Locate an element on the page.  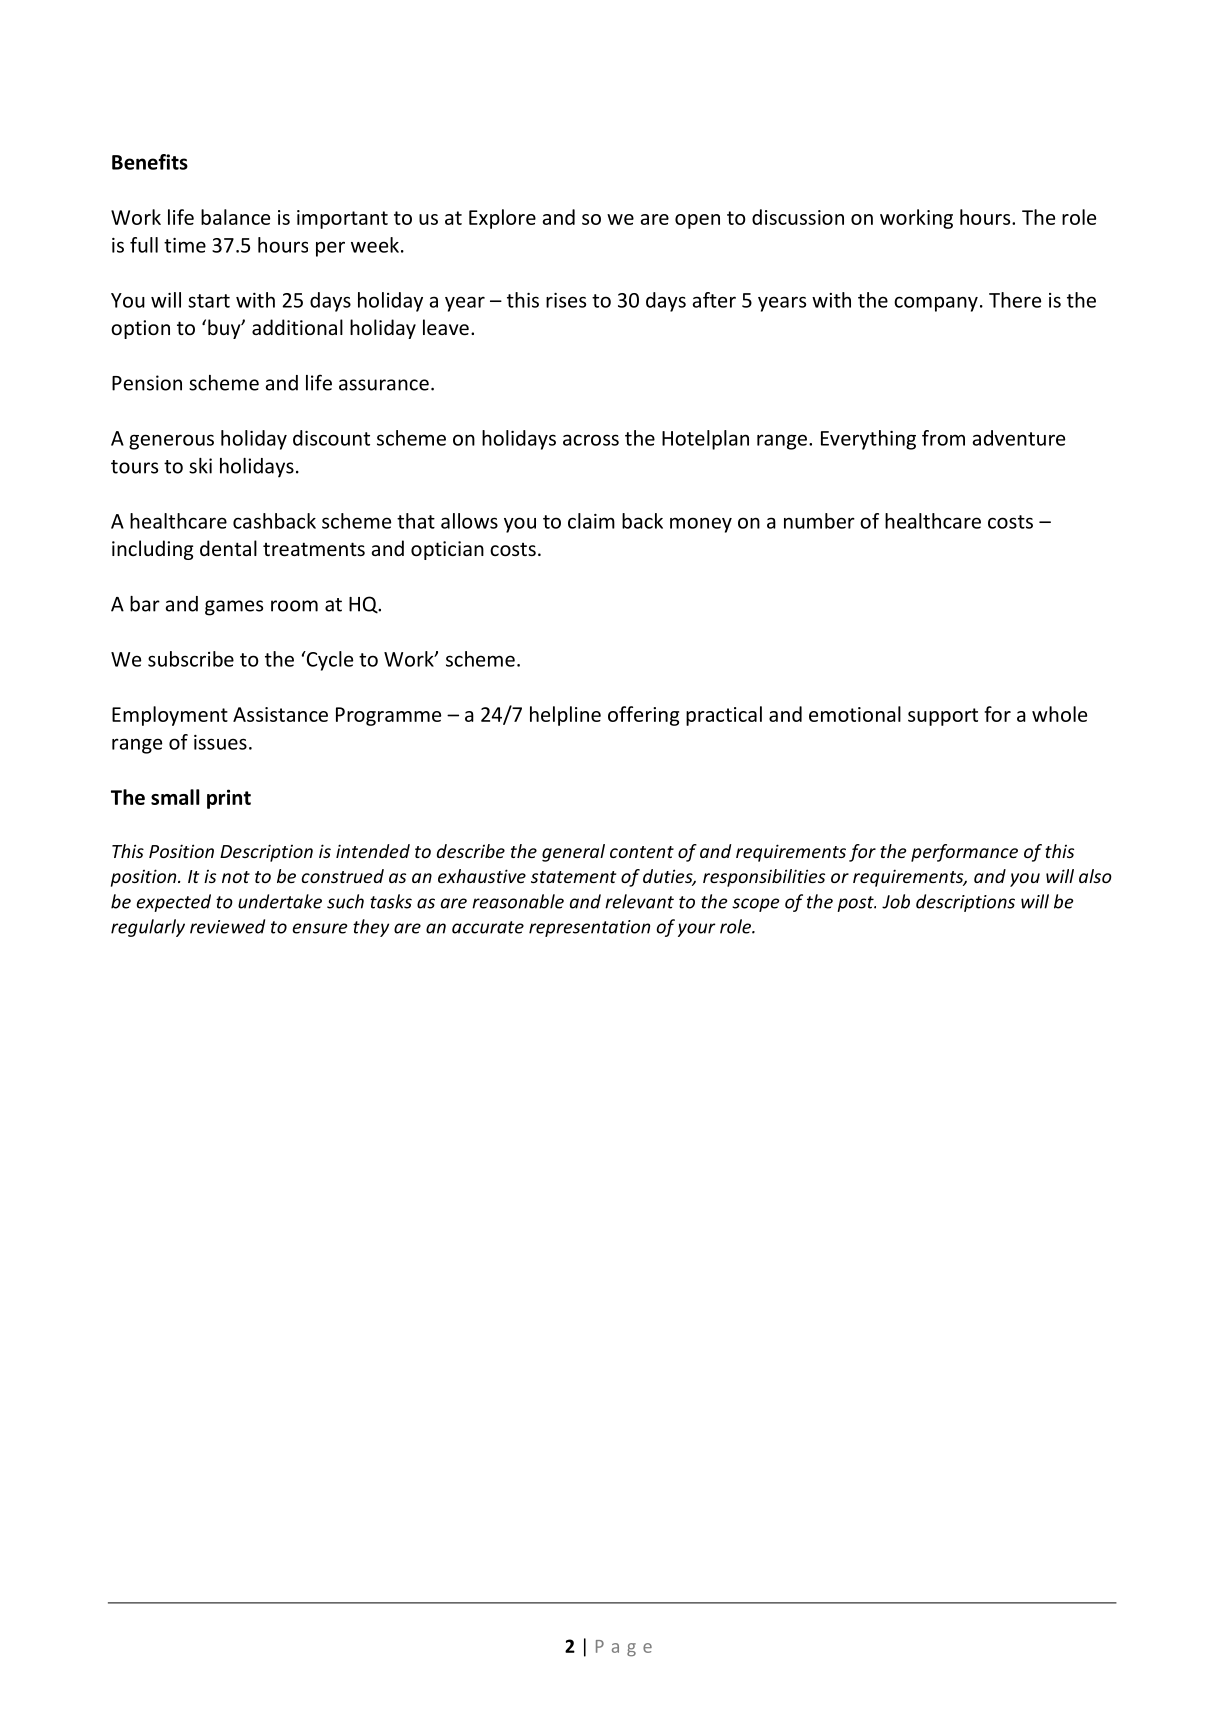
open is located at coordinates (697, 221).
